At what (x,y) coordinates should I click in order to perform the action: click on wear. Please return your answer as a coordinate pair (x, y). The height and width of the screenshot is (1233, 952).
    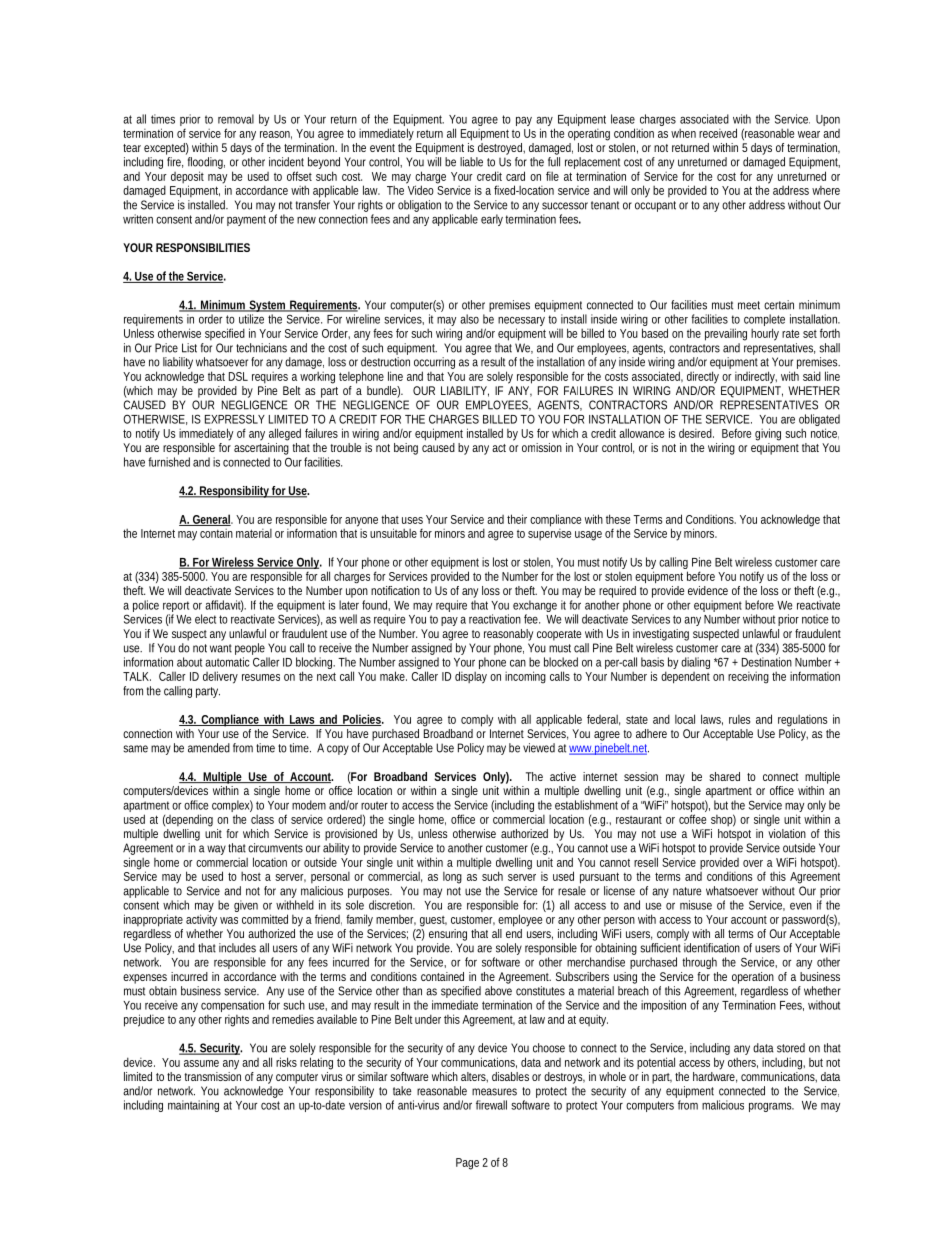
    Looking at the image, I should click on (809, 134).
